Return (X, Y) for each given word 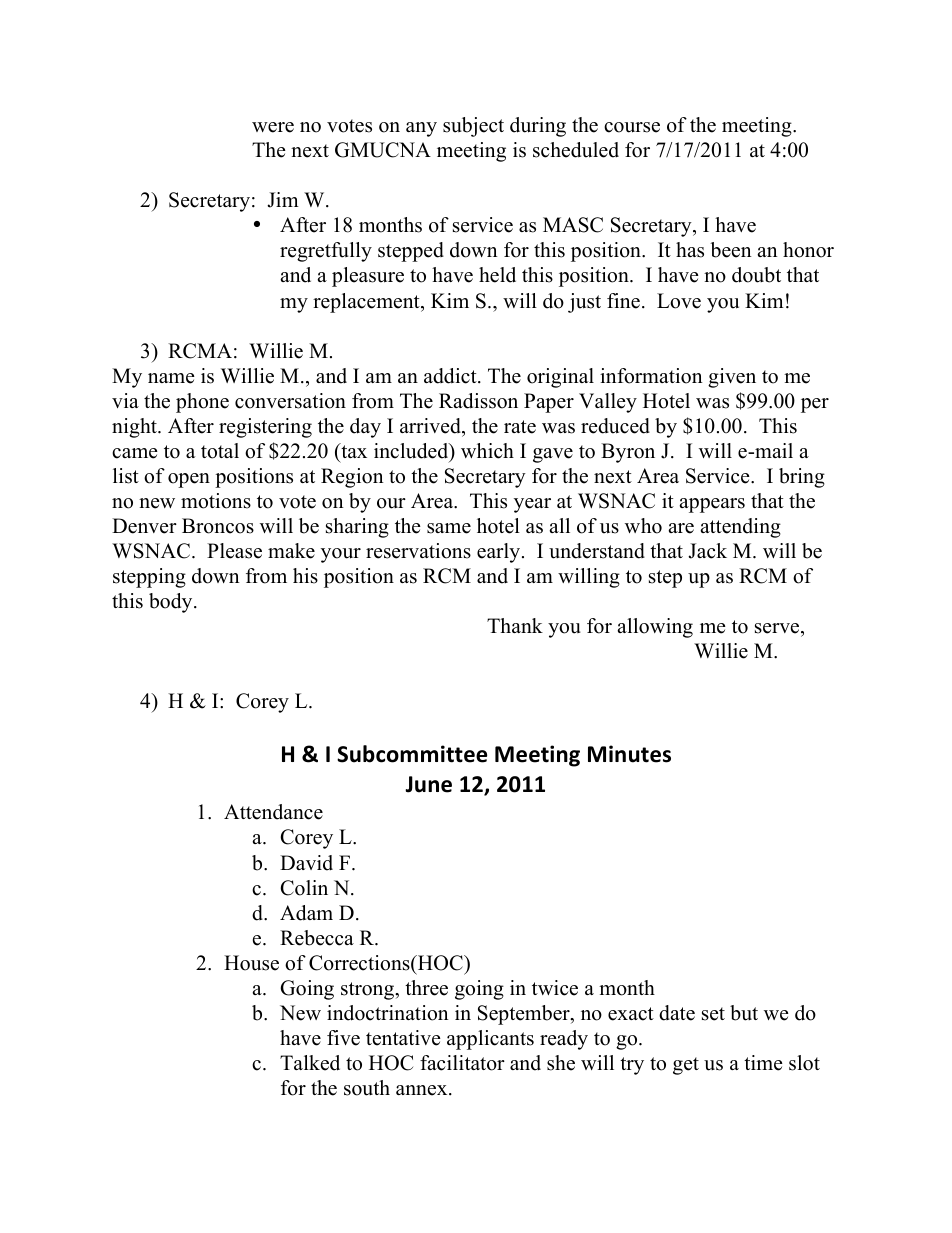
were (273, 127)
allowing (655, 628)
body (172, 603)
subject (473, 127)
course (632, 127)
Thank (515, 625)
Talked (310, 1063)
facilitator (462, 1063)
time (763, 1063)
